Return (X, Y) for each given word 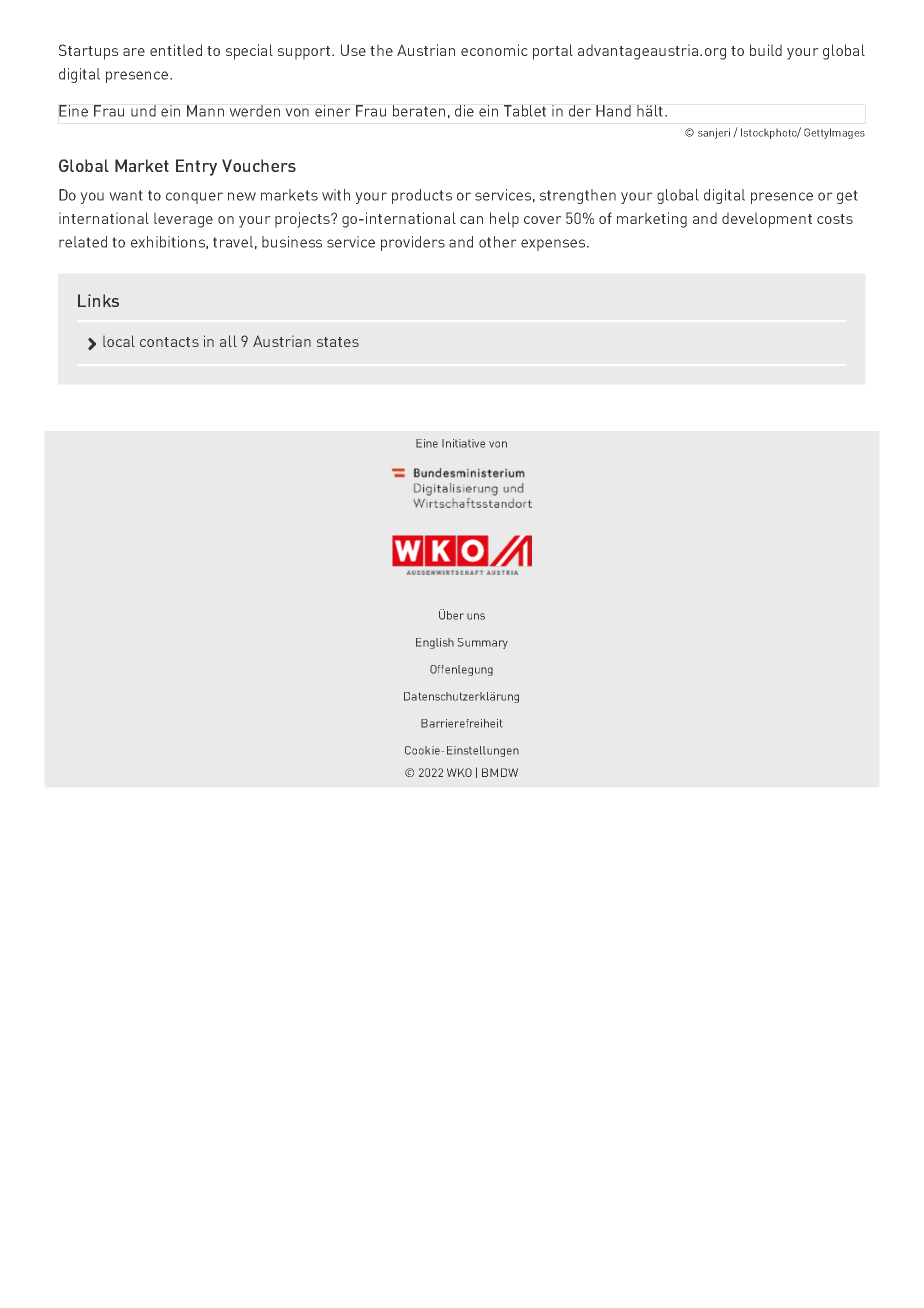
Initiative (463, 443)
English (435, 643)
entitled (176, 50)
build (766, 50)
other (498, 242)
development (767, 220)
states (338, 342)
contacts (169, 342)
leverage (183, 220)
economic (494, 50)
